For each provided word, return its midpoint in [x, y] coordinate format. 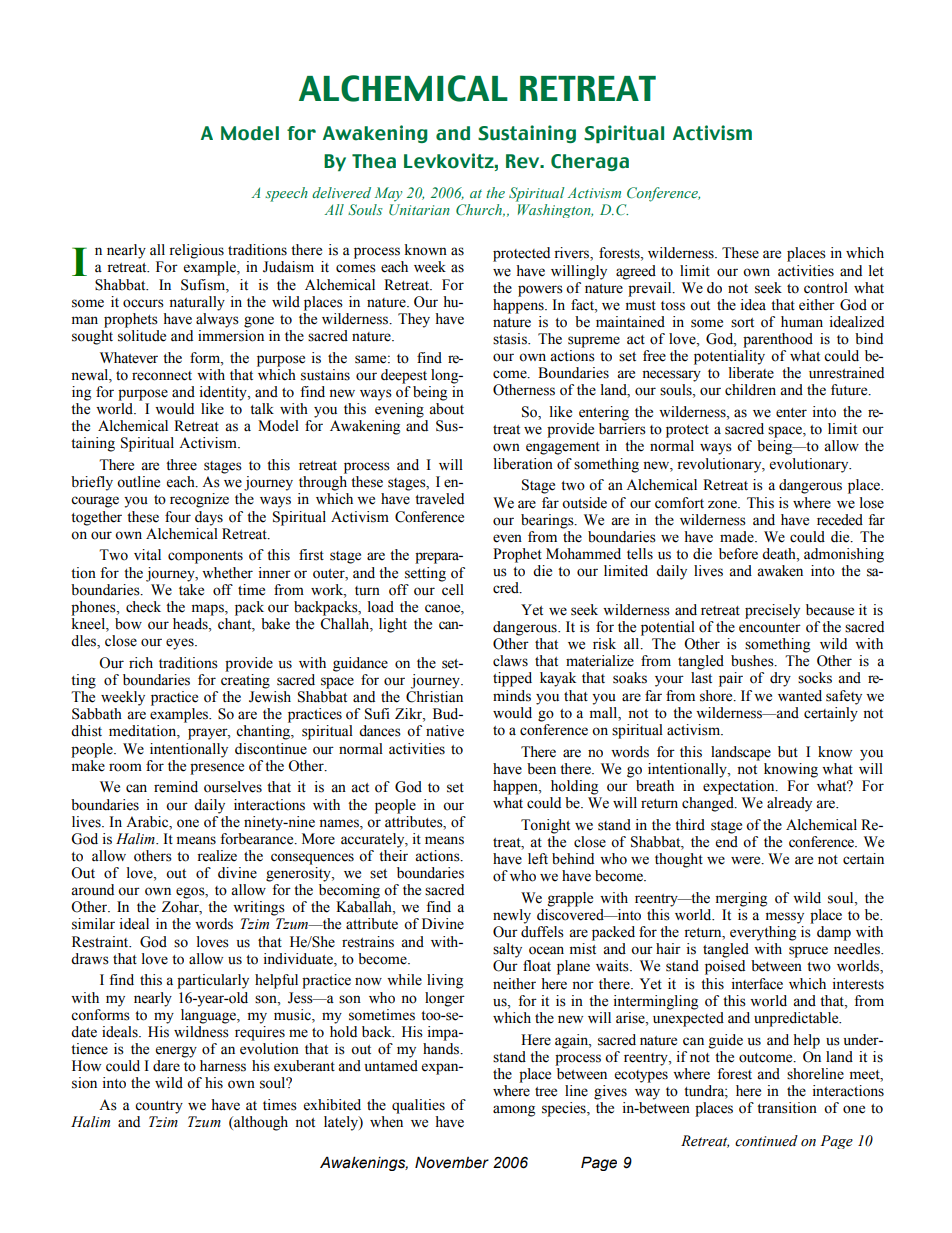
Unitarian [419, 209]
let [876, 271]
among [514, 1111]
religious [196, 251]
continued [766, 1141]
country [159, 1107]
